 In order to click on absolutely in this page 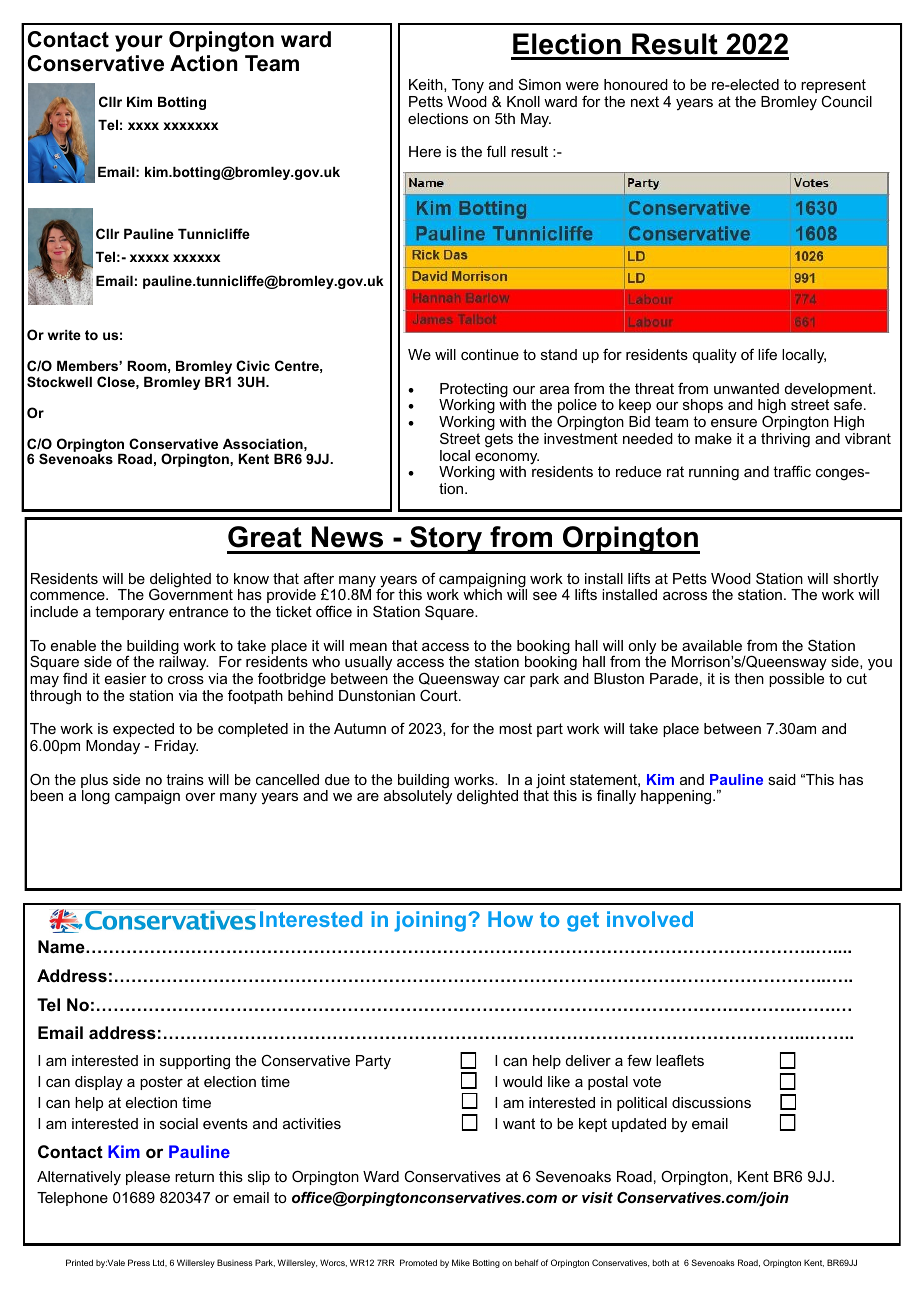, I will do `click(418, 796)`.
